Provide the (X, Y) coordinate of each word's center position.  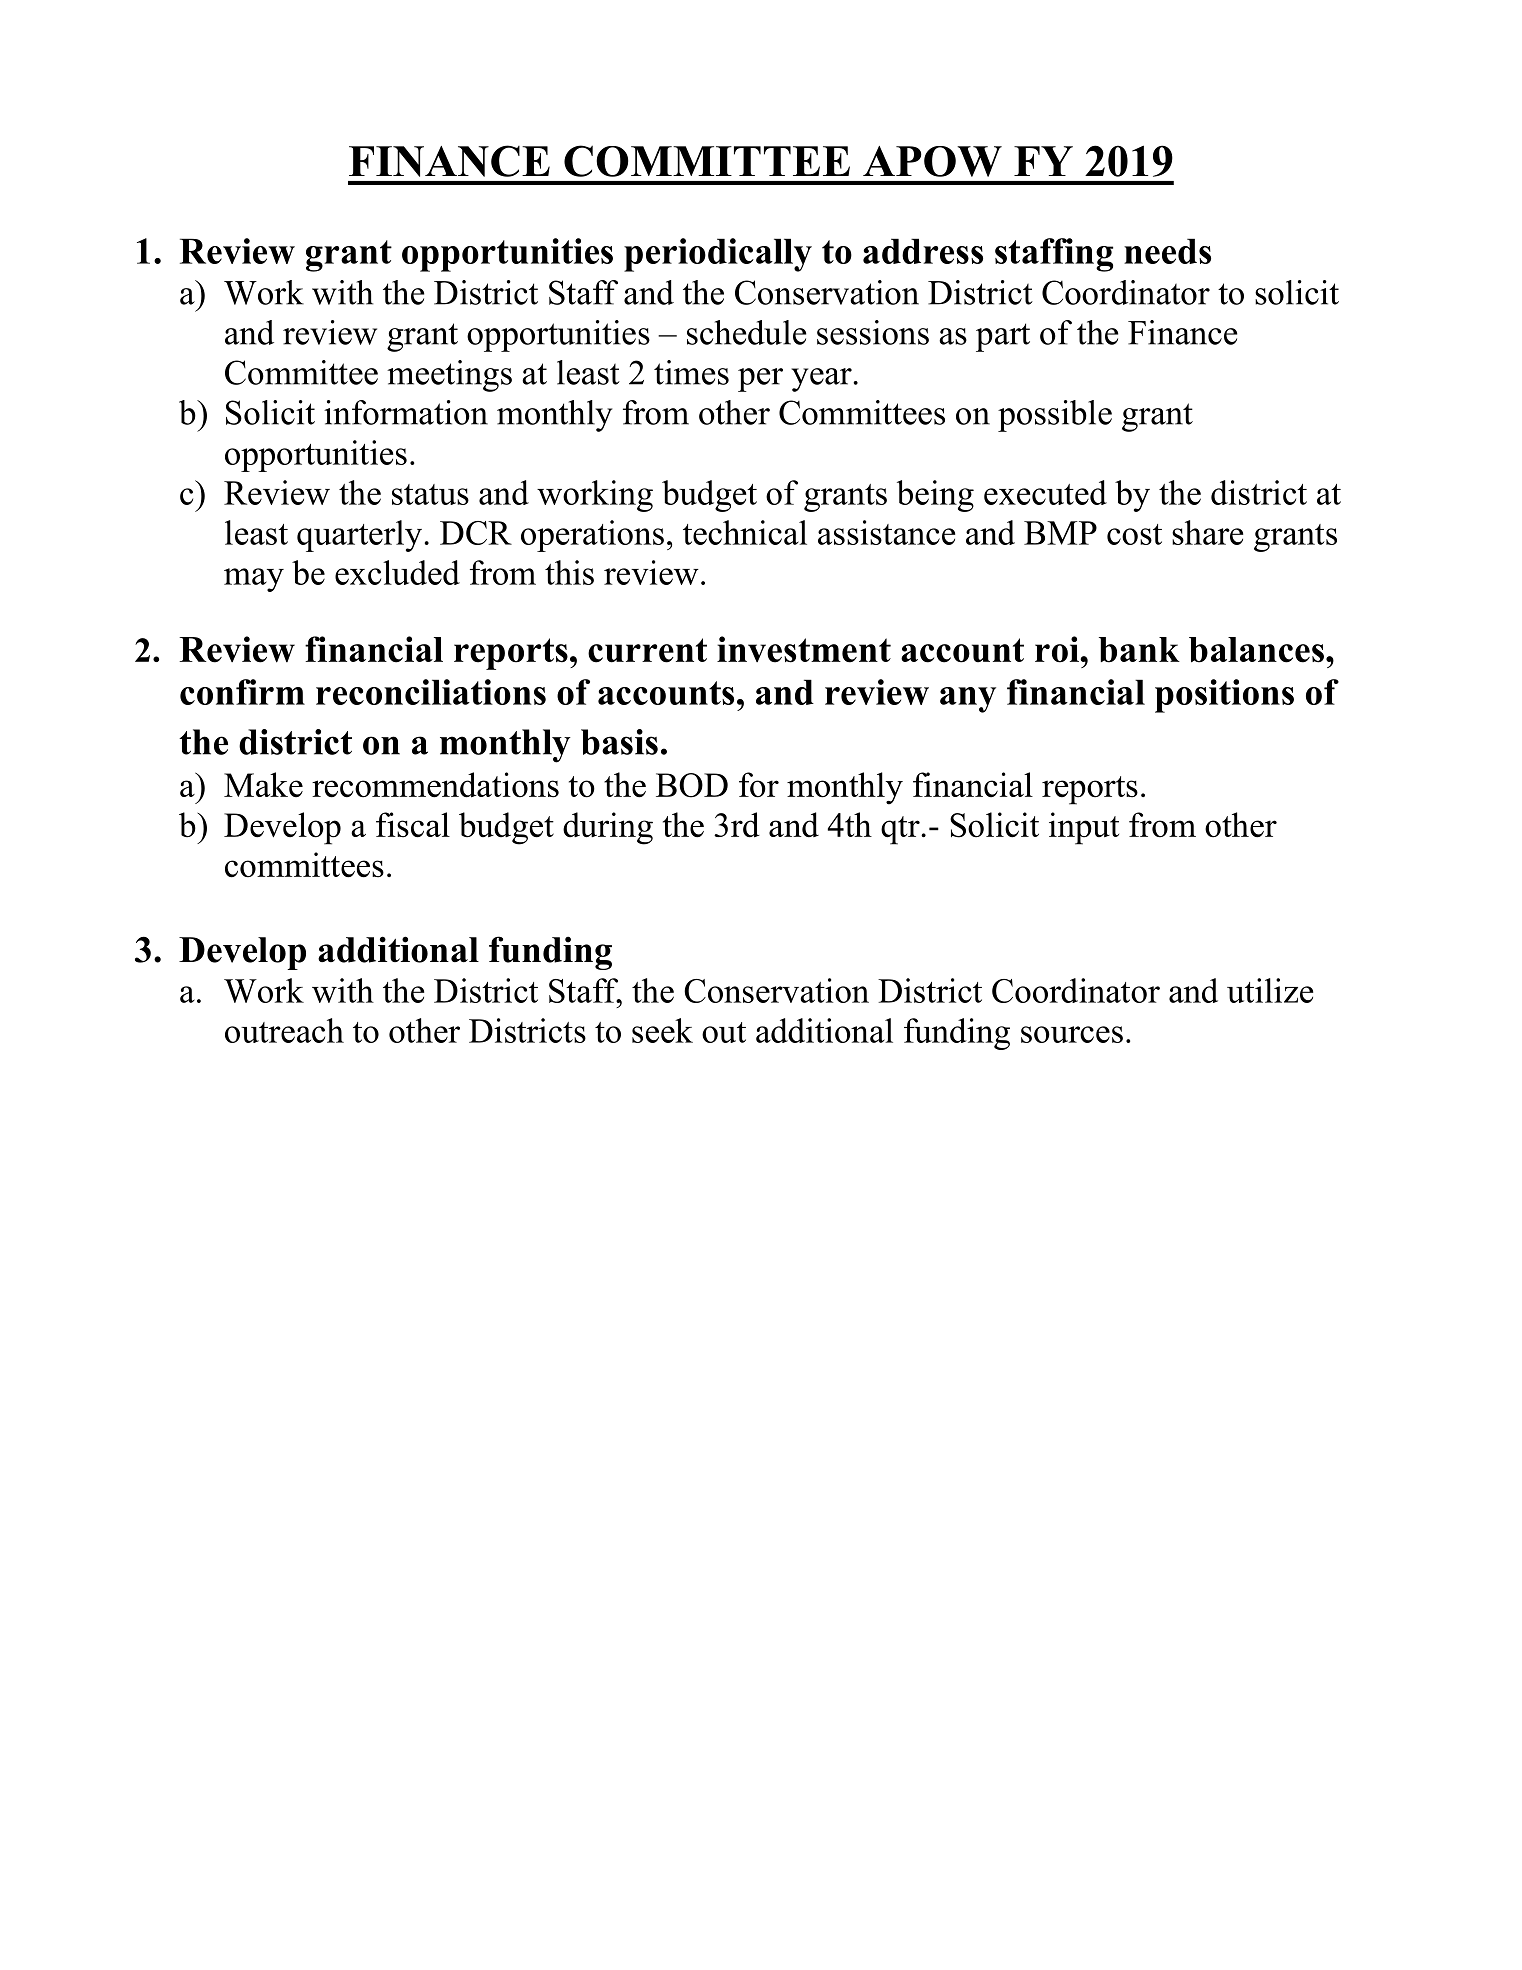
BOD (692, 785)
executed (1045, 492)
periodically (718, 255)
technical (745, 532)
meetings (449, 376)
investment (804, 649)
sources (1072, 1034)
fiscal (413, 825)
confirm (242, 692)
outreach (284, 1030)
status (430, 494)
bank (1139, 650)
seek (662, 1030)
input (1084, 828)
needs (1167, 251)
